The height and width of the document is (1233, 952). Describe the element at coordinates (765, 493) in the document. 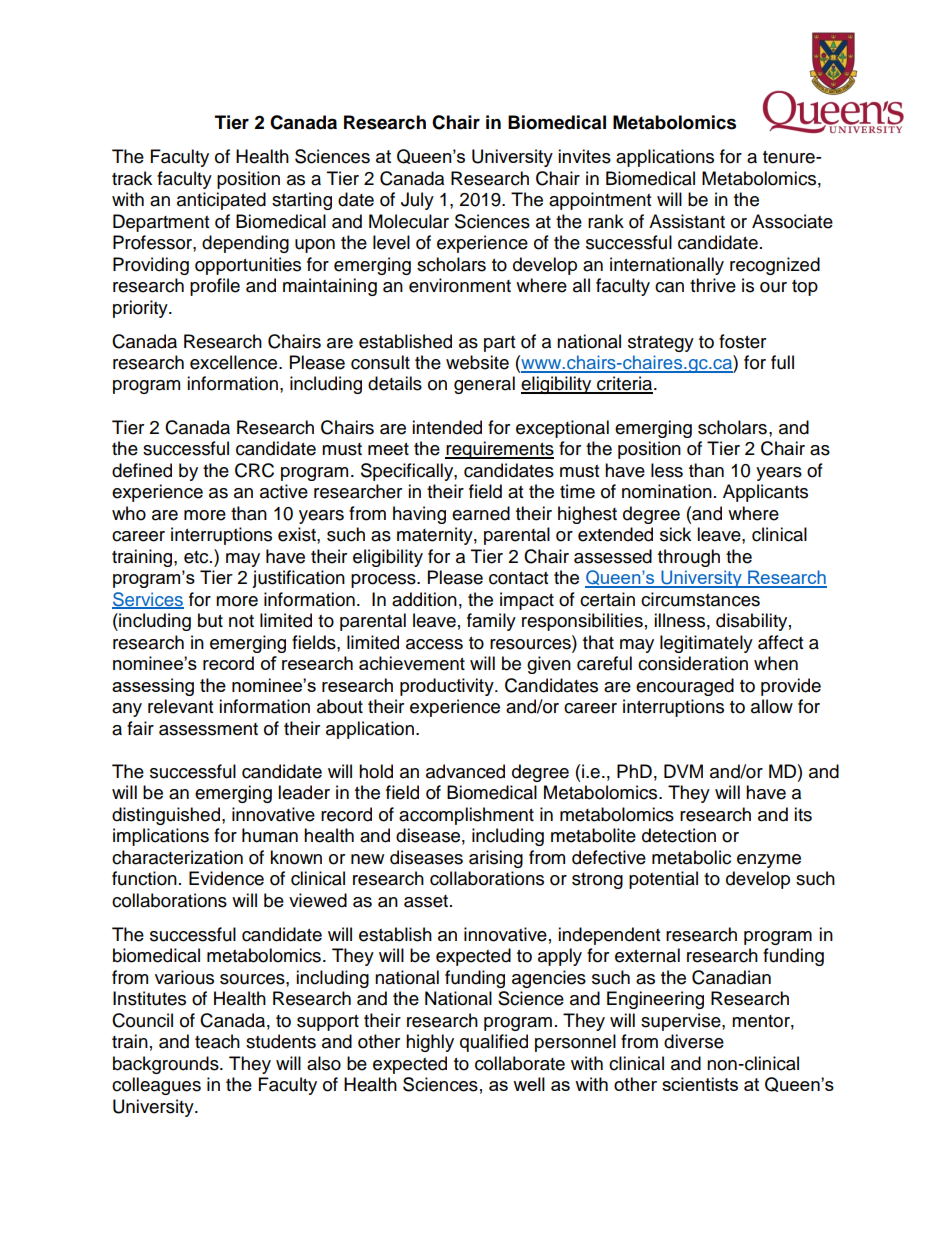

I see `Applicants` at that location.
